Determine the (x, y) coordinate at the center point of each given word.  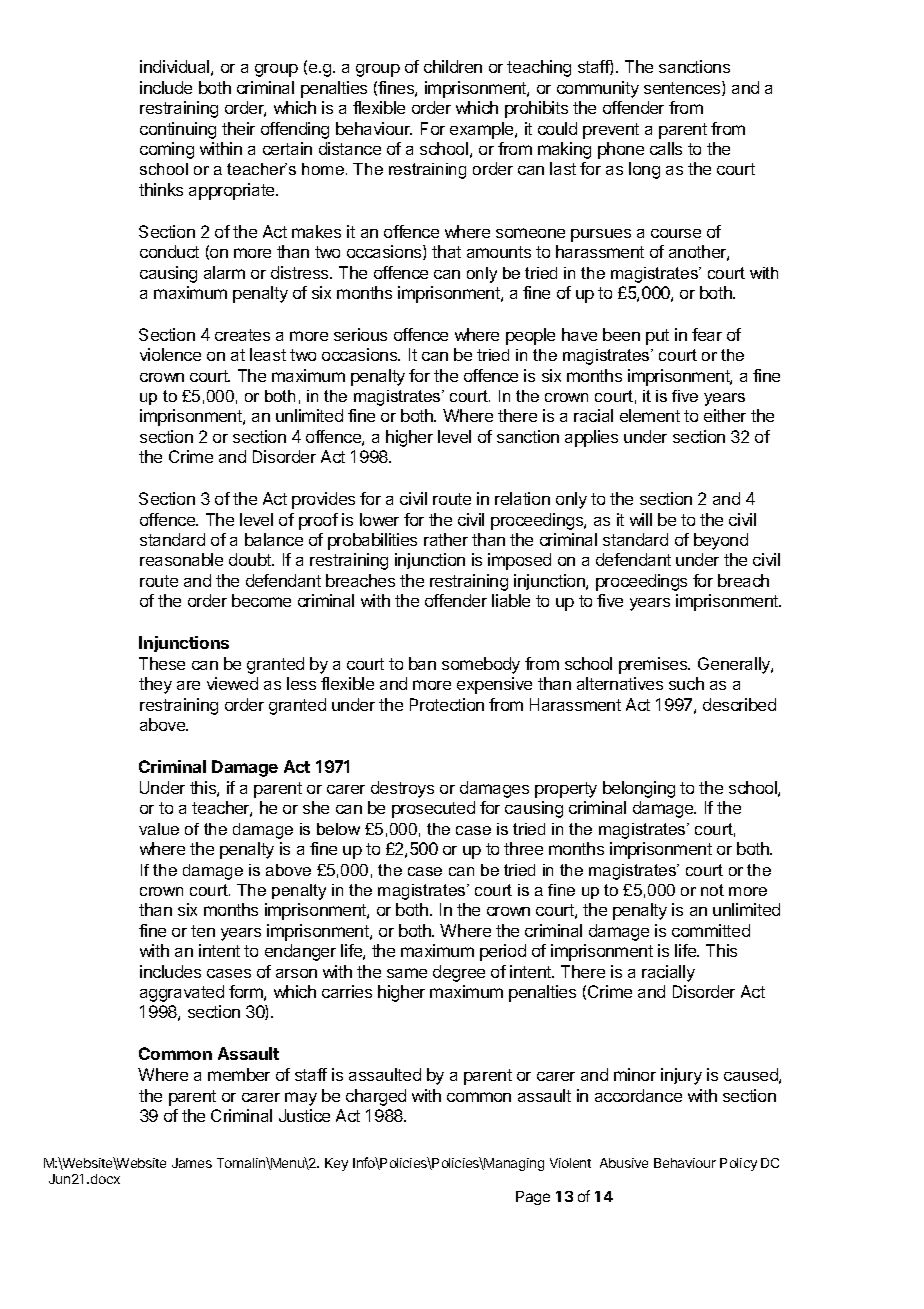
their (238, 128)
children (453, 66)
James (192, 1163)
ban (422, 663)
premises (654, 665)
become (261, 600)
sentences (683, 88)
